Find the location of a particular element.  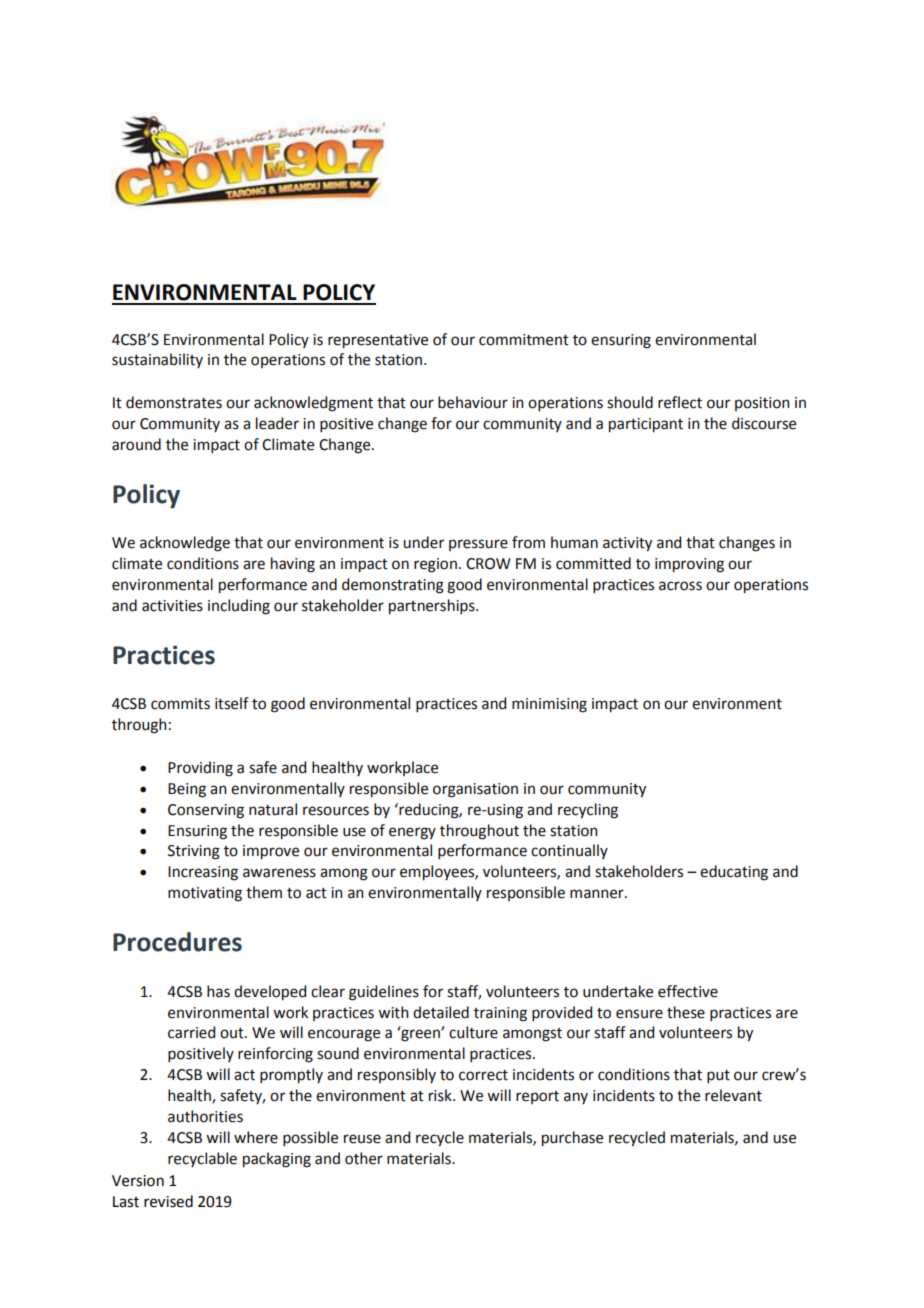

reflect is located at coordinates (680, 402).
